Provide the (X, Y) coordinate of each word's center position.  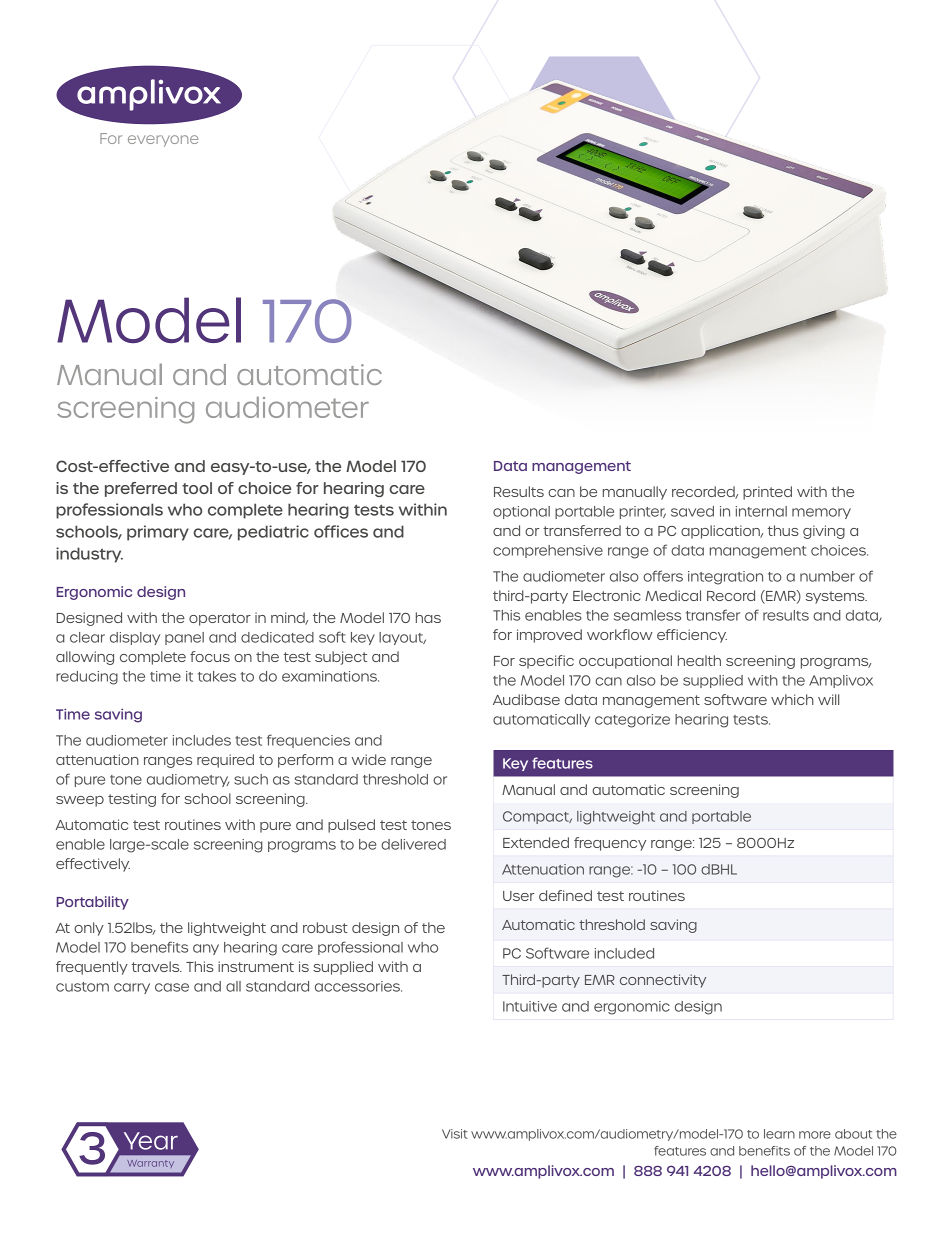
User (518, 896)
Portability (92, 903)
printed (767, 493)
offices (341, 531)
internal (761, 511)
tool (197, 488)
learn (779, 1134)
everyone (163, 141)
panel (184, 638)
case (172, 987)
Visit (455, 1134)
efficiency (692, 636)
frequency (610, 844)
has (428, 617)
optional (521, 512)
